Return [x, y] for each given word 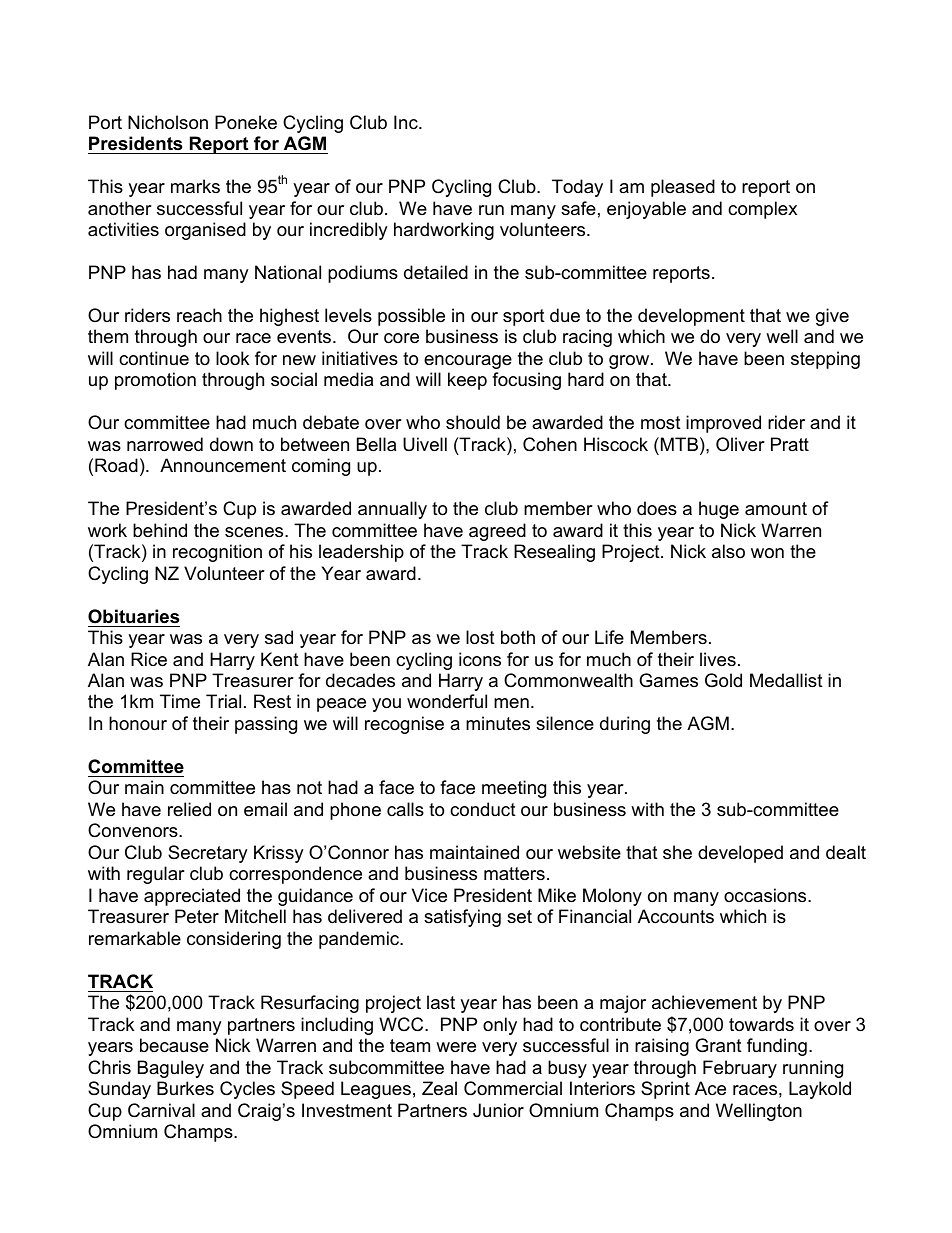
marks [195, 186]
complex [762, 210]
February [740, 1069]
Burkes [185, 1088]
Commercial [513, 1088]
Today [577, 188]
